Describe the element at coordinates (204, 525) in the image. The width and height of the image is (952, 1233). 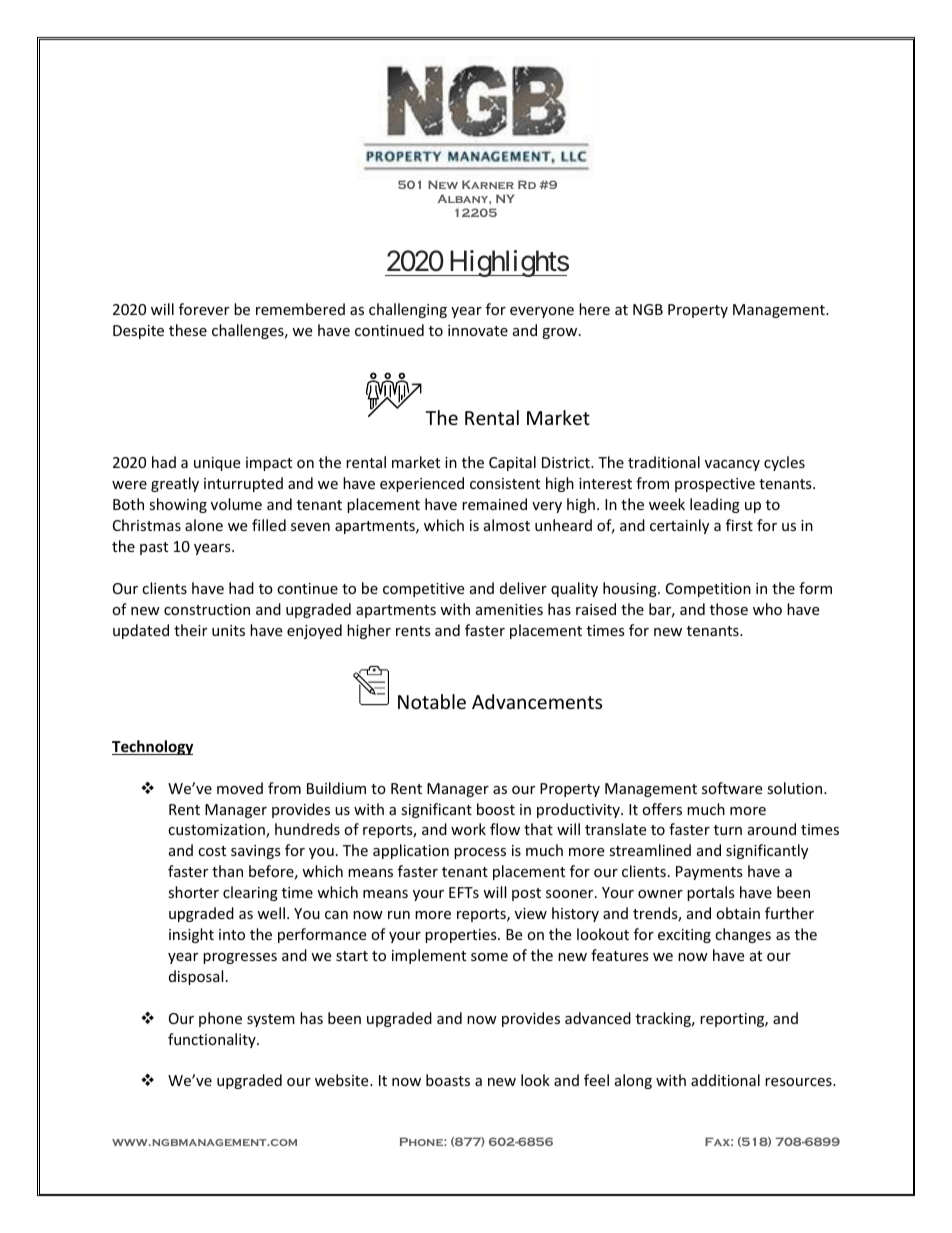
I see `alone` at that location.
